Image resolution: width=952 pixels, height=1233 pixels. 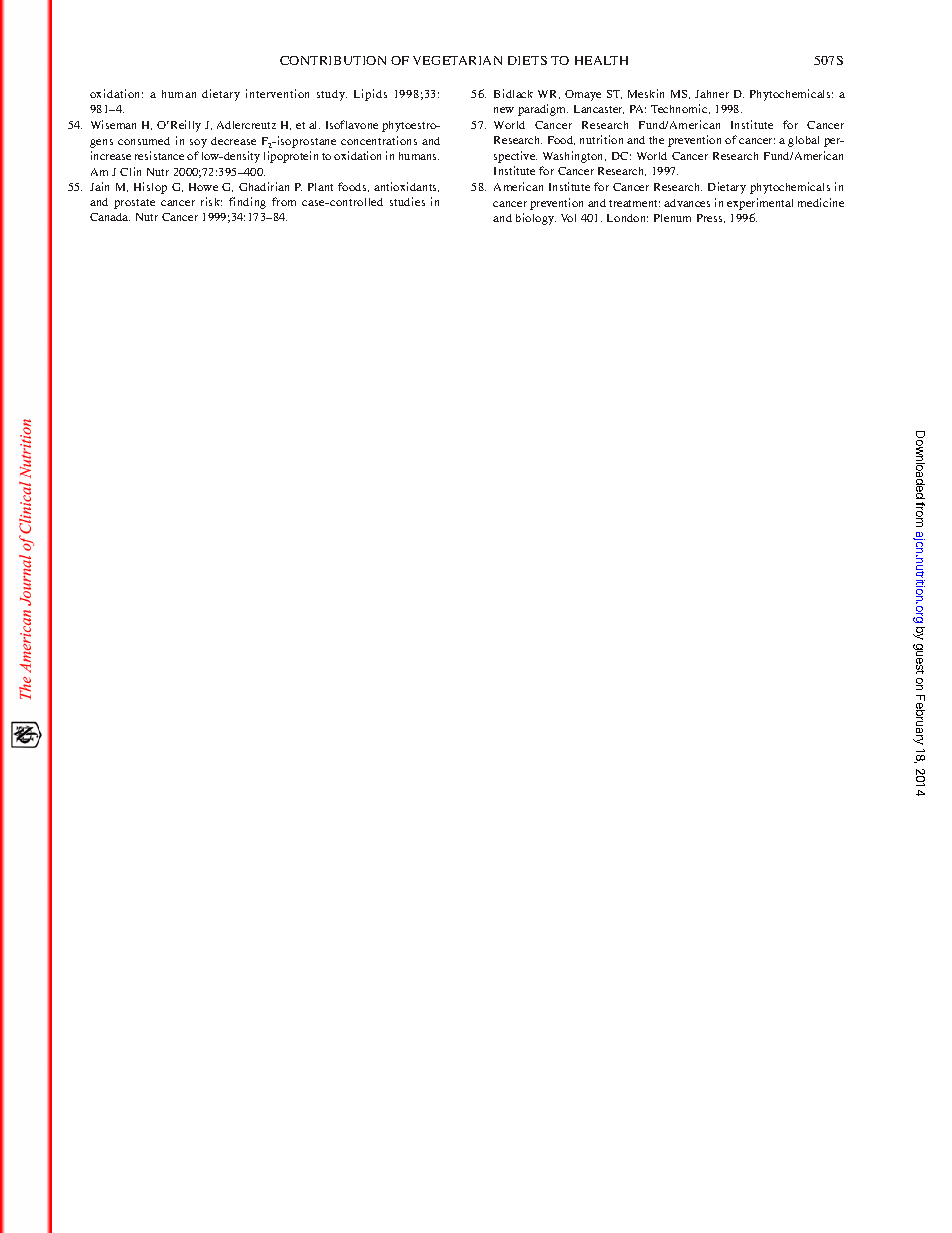 What do you see at coordinates (803, 141) in the screenshot?
I see `global` at bounding box center [803, 141].
